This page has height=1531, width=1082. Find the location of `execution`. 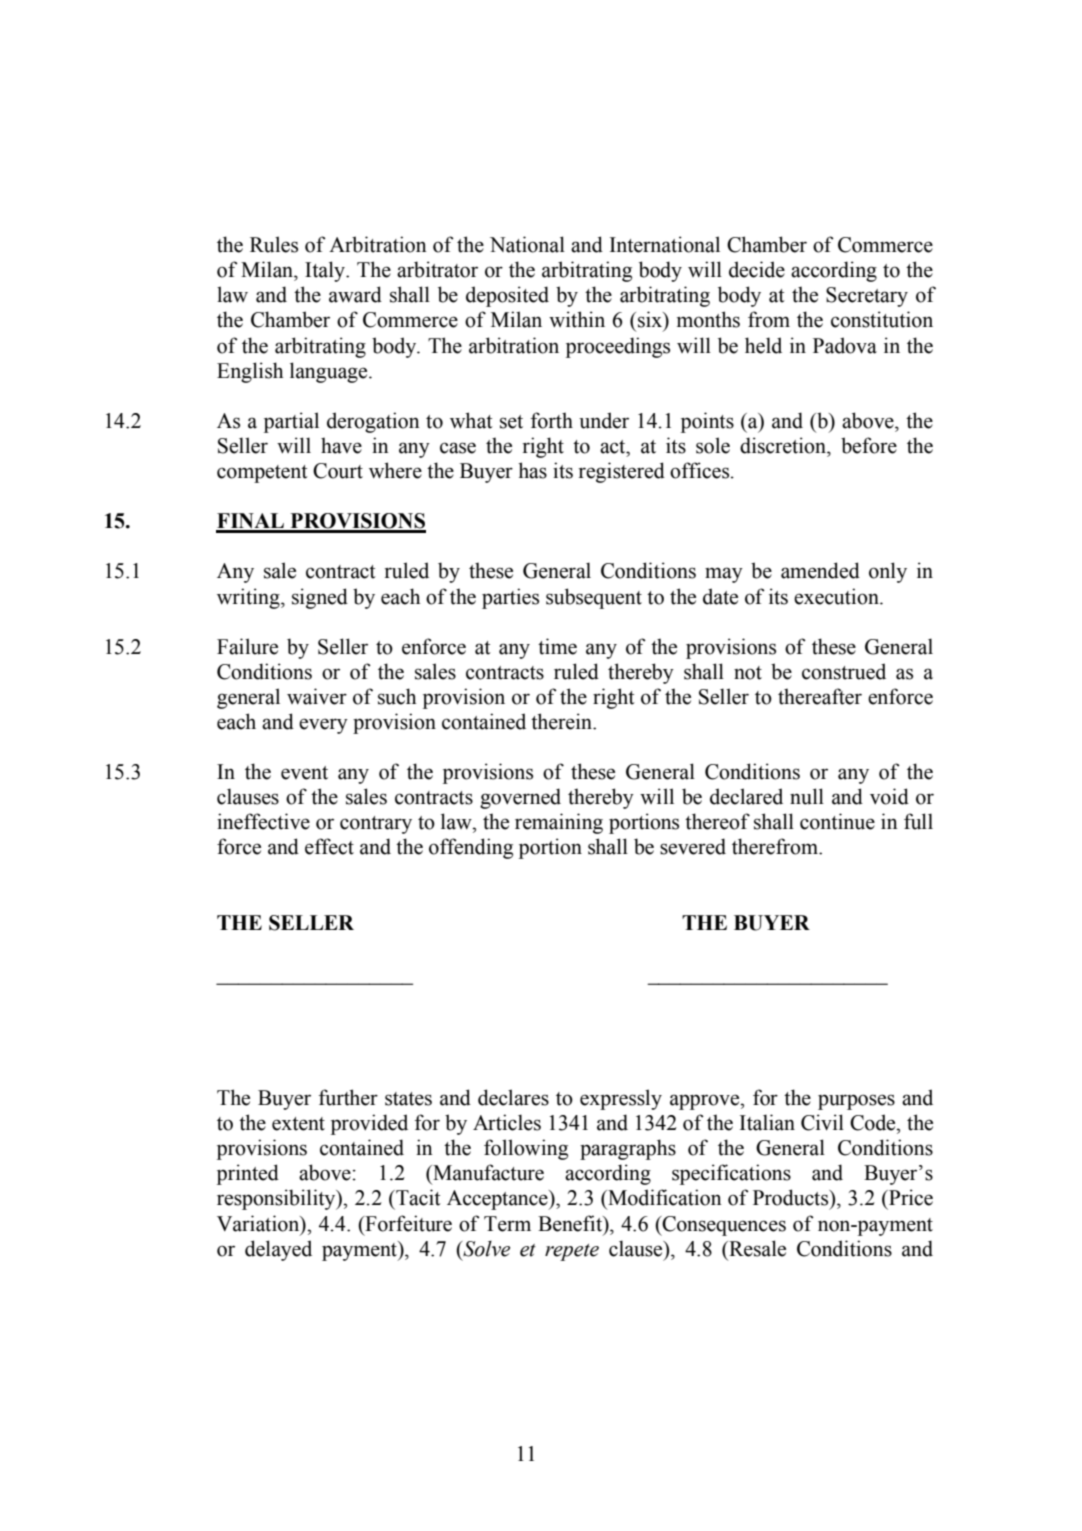

execution is located at coordinates (837, 596).
